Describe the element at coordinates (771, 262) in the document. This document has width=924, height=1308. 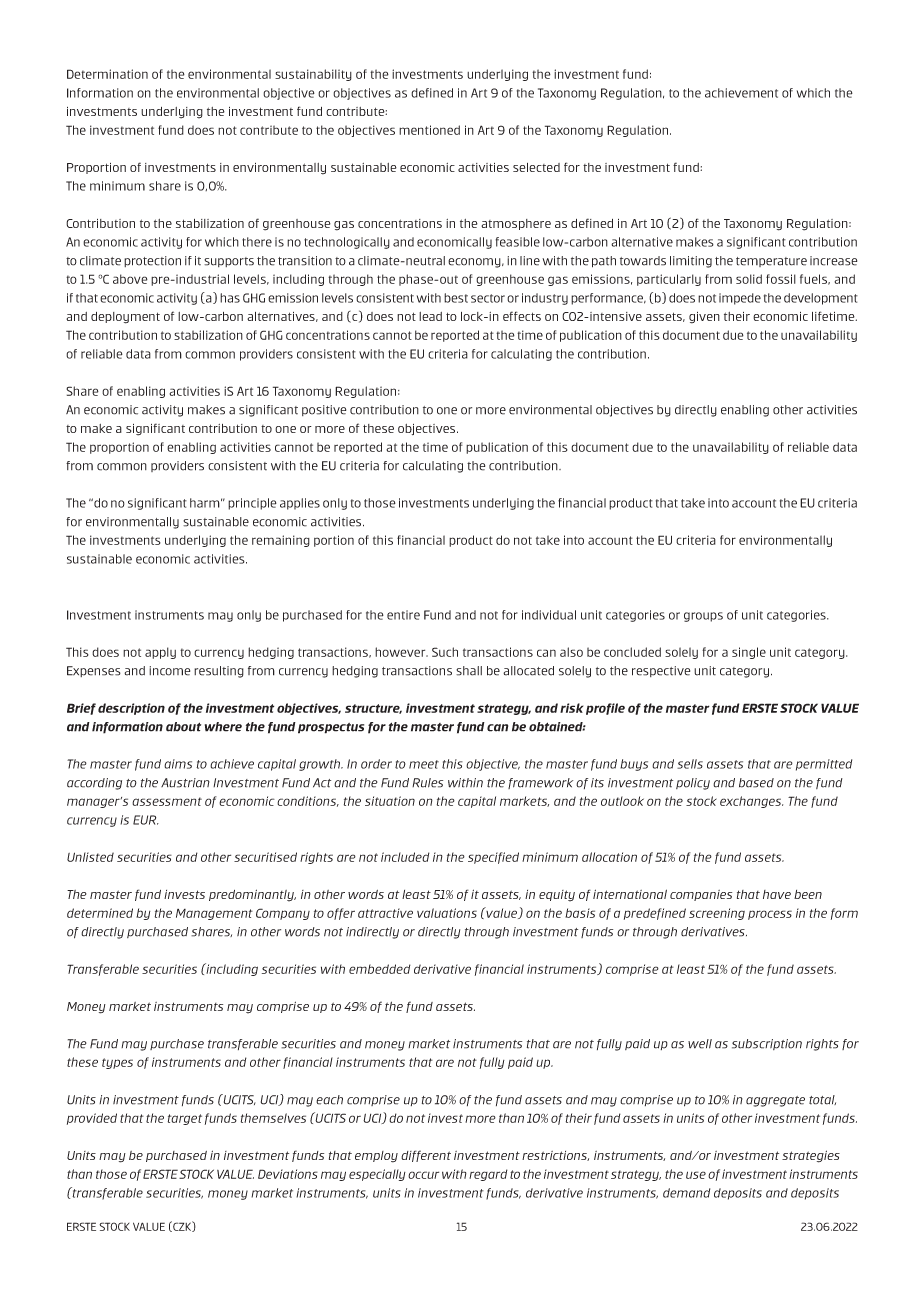
I see `temperature` at that location.
